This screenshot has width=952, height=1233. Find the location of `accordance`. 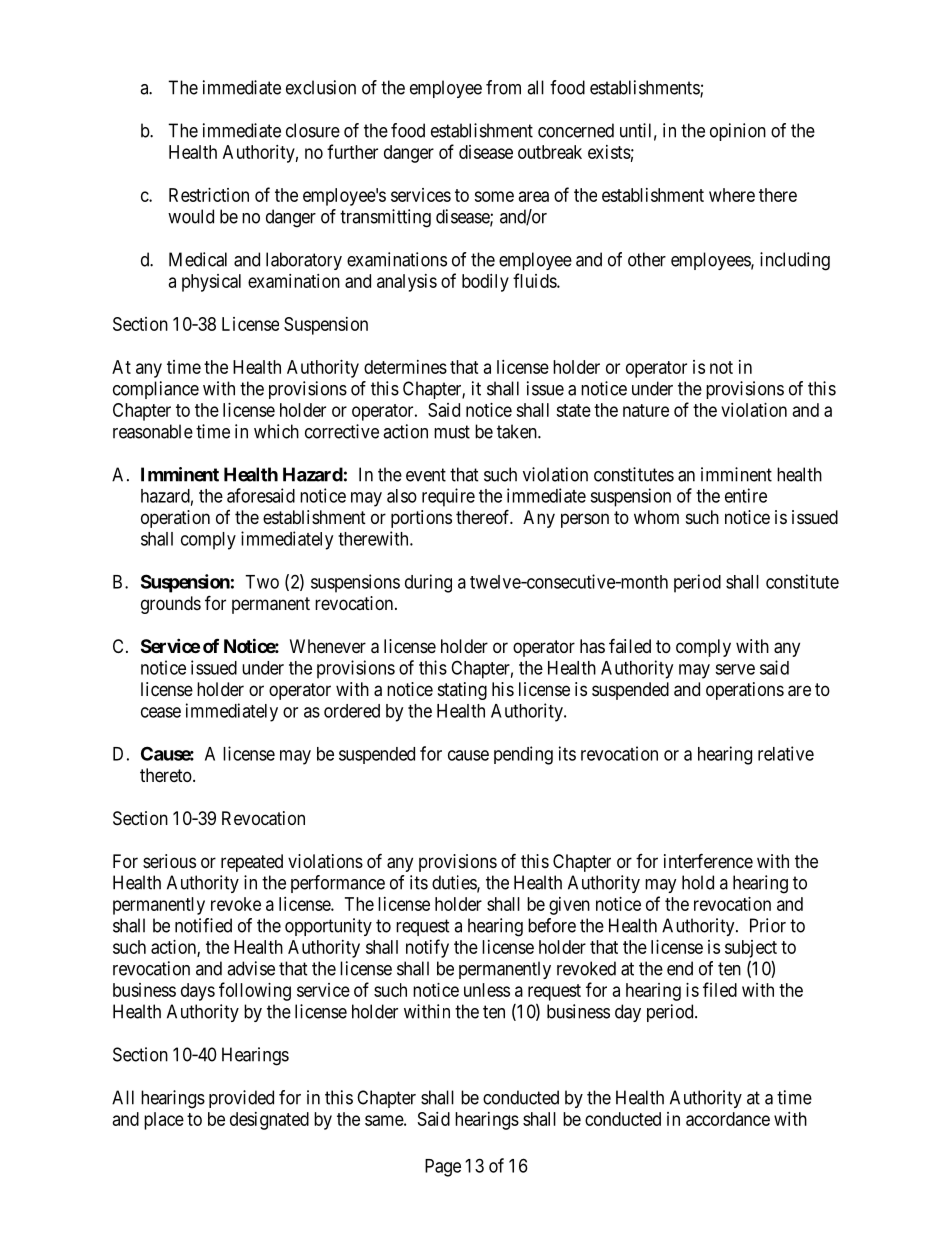

accordance is located at coordinates (728, 1119).
